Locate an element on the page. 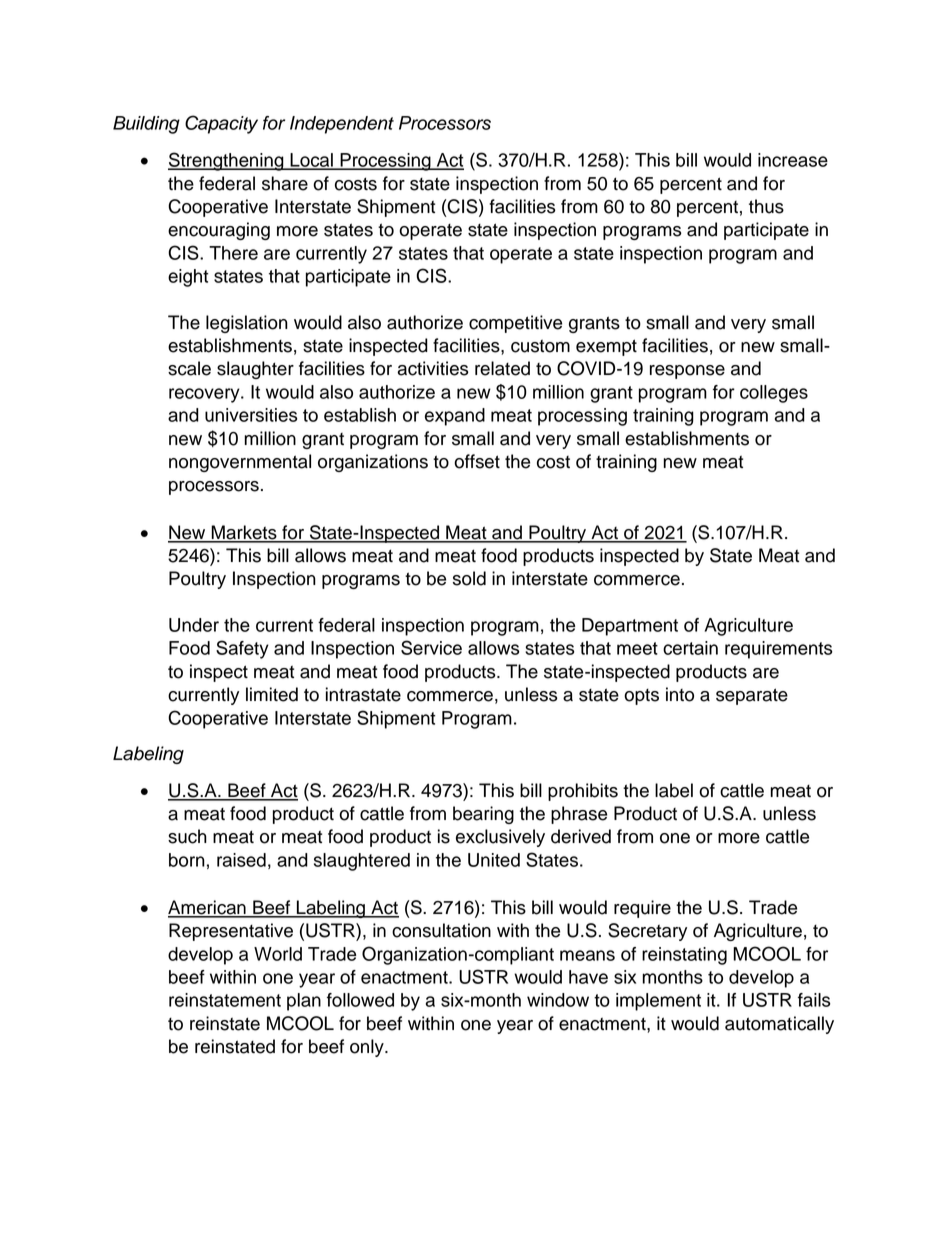 The height and width of the page is (1233, 952). bearing is located at coordinates (483, 815).
